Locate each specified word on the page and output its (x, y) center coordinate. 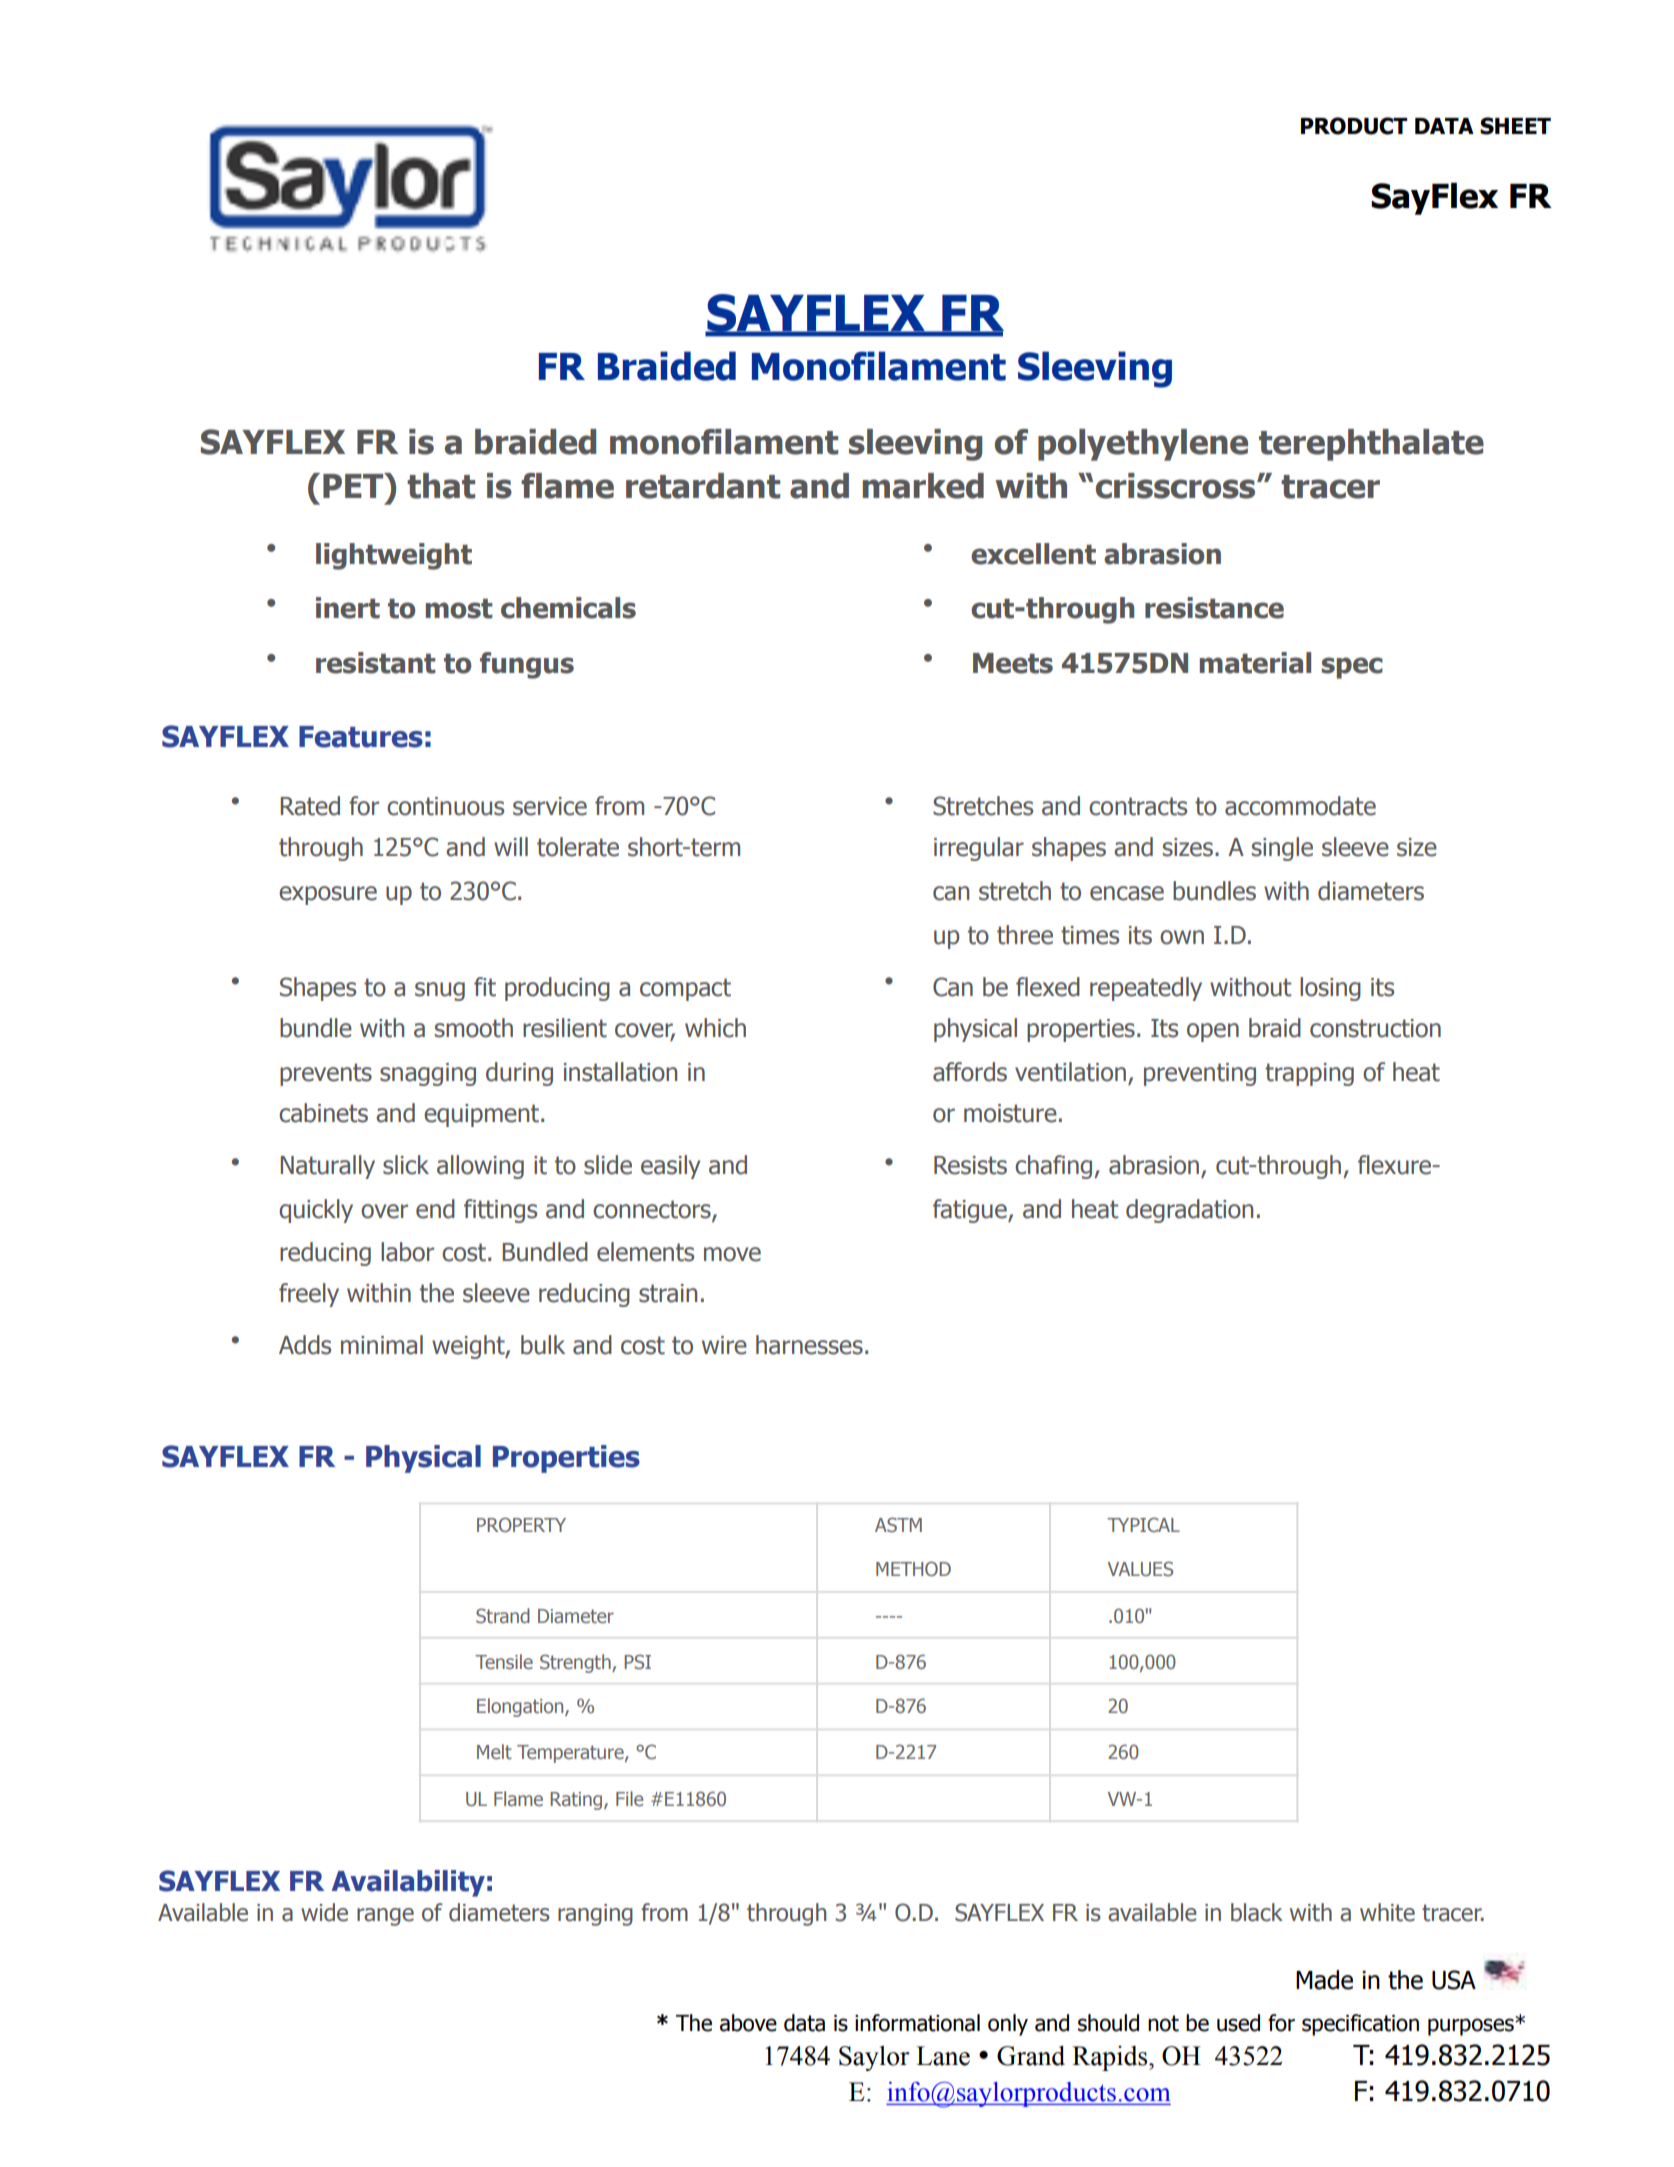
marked (923, 486)
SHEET (1515, 126)
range (385, 1917)
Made (1324, 1980)
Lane (943, 2056)
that (441, 486)
